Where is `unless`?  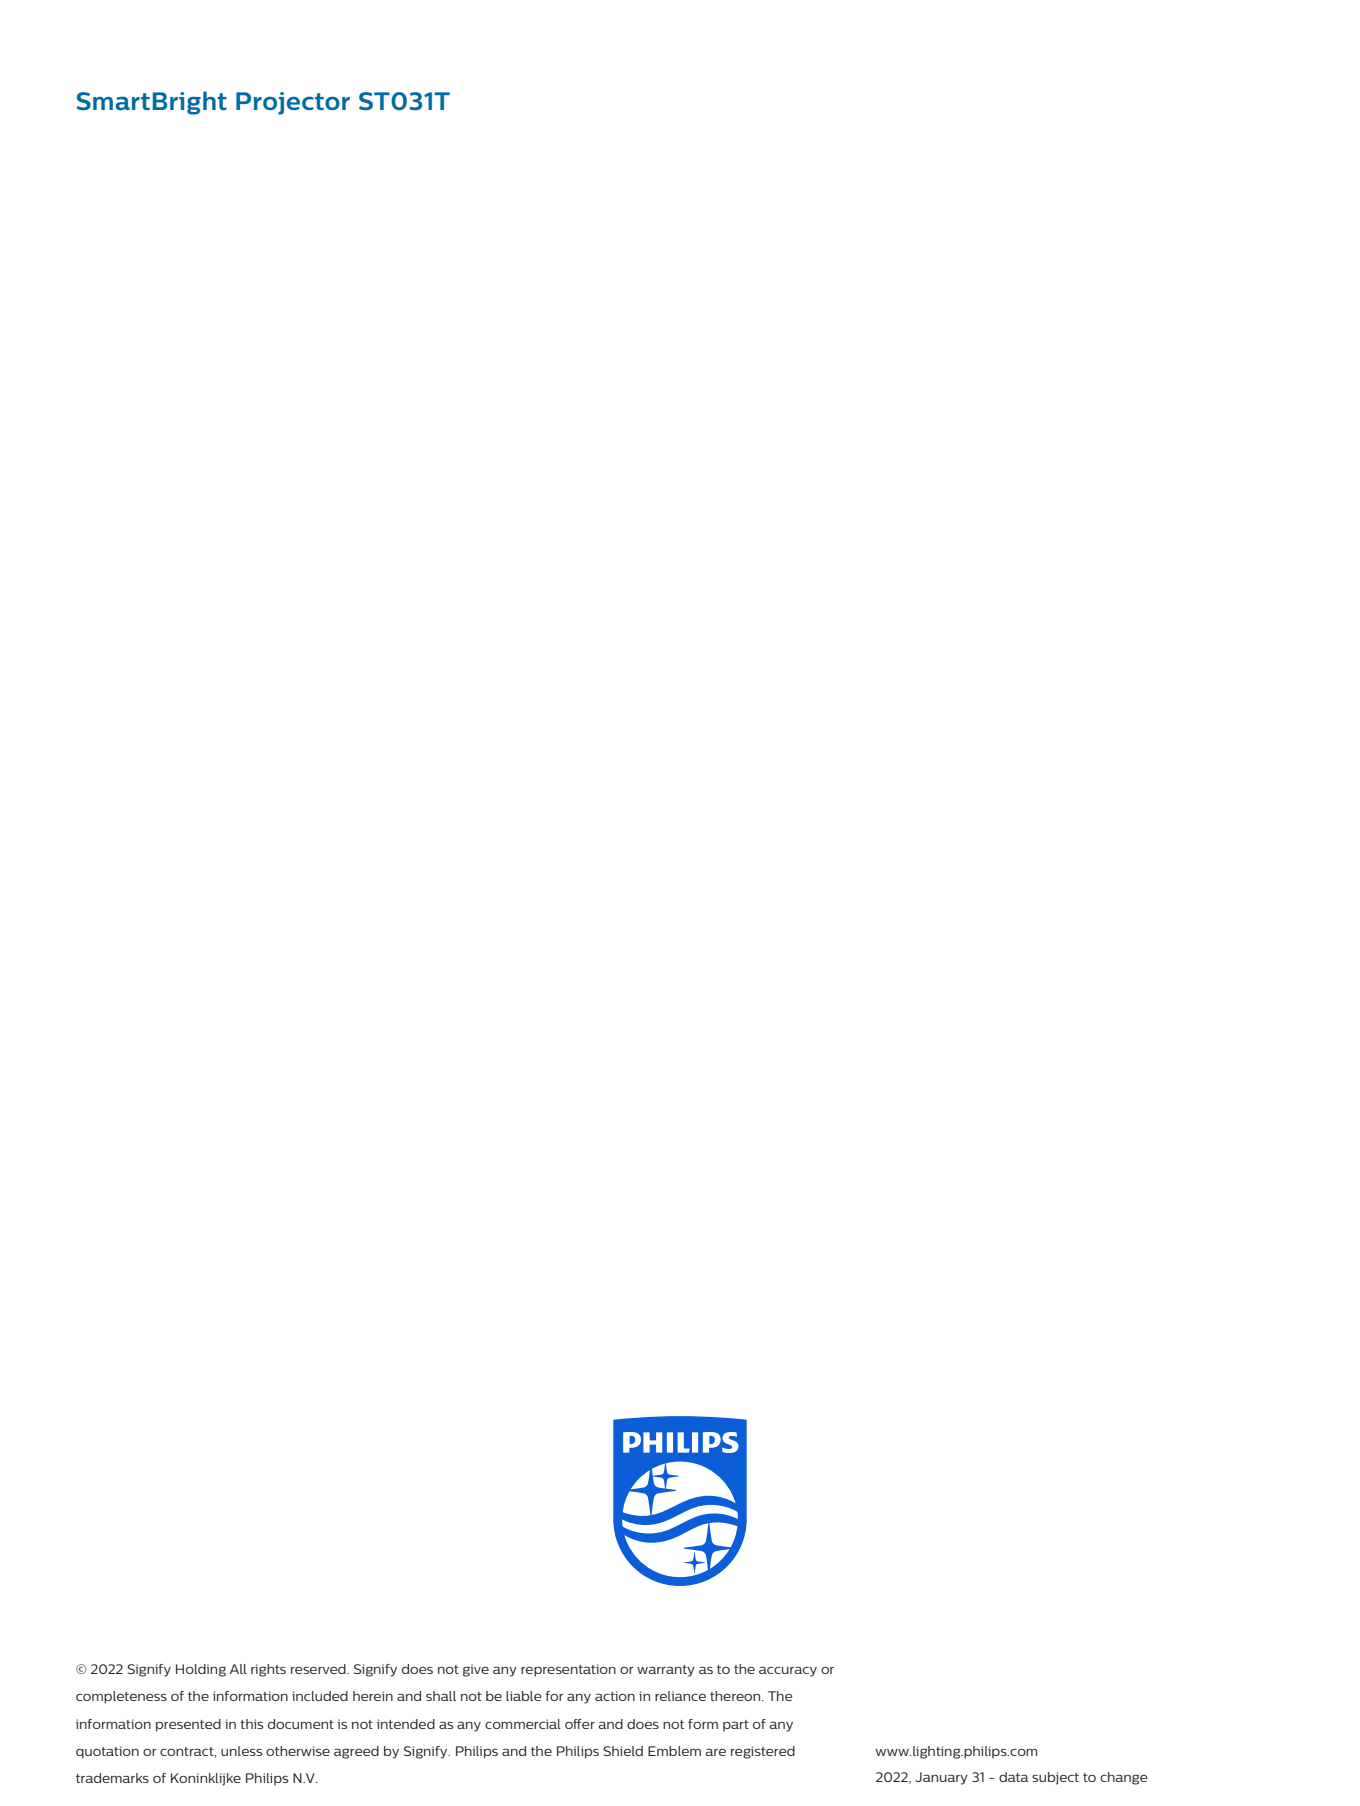
unless is located at coordinates (241, 1751).
